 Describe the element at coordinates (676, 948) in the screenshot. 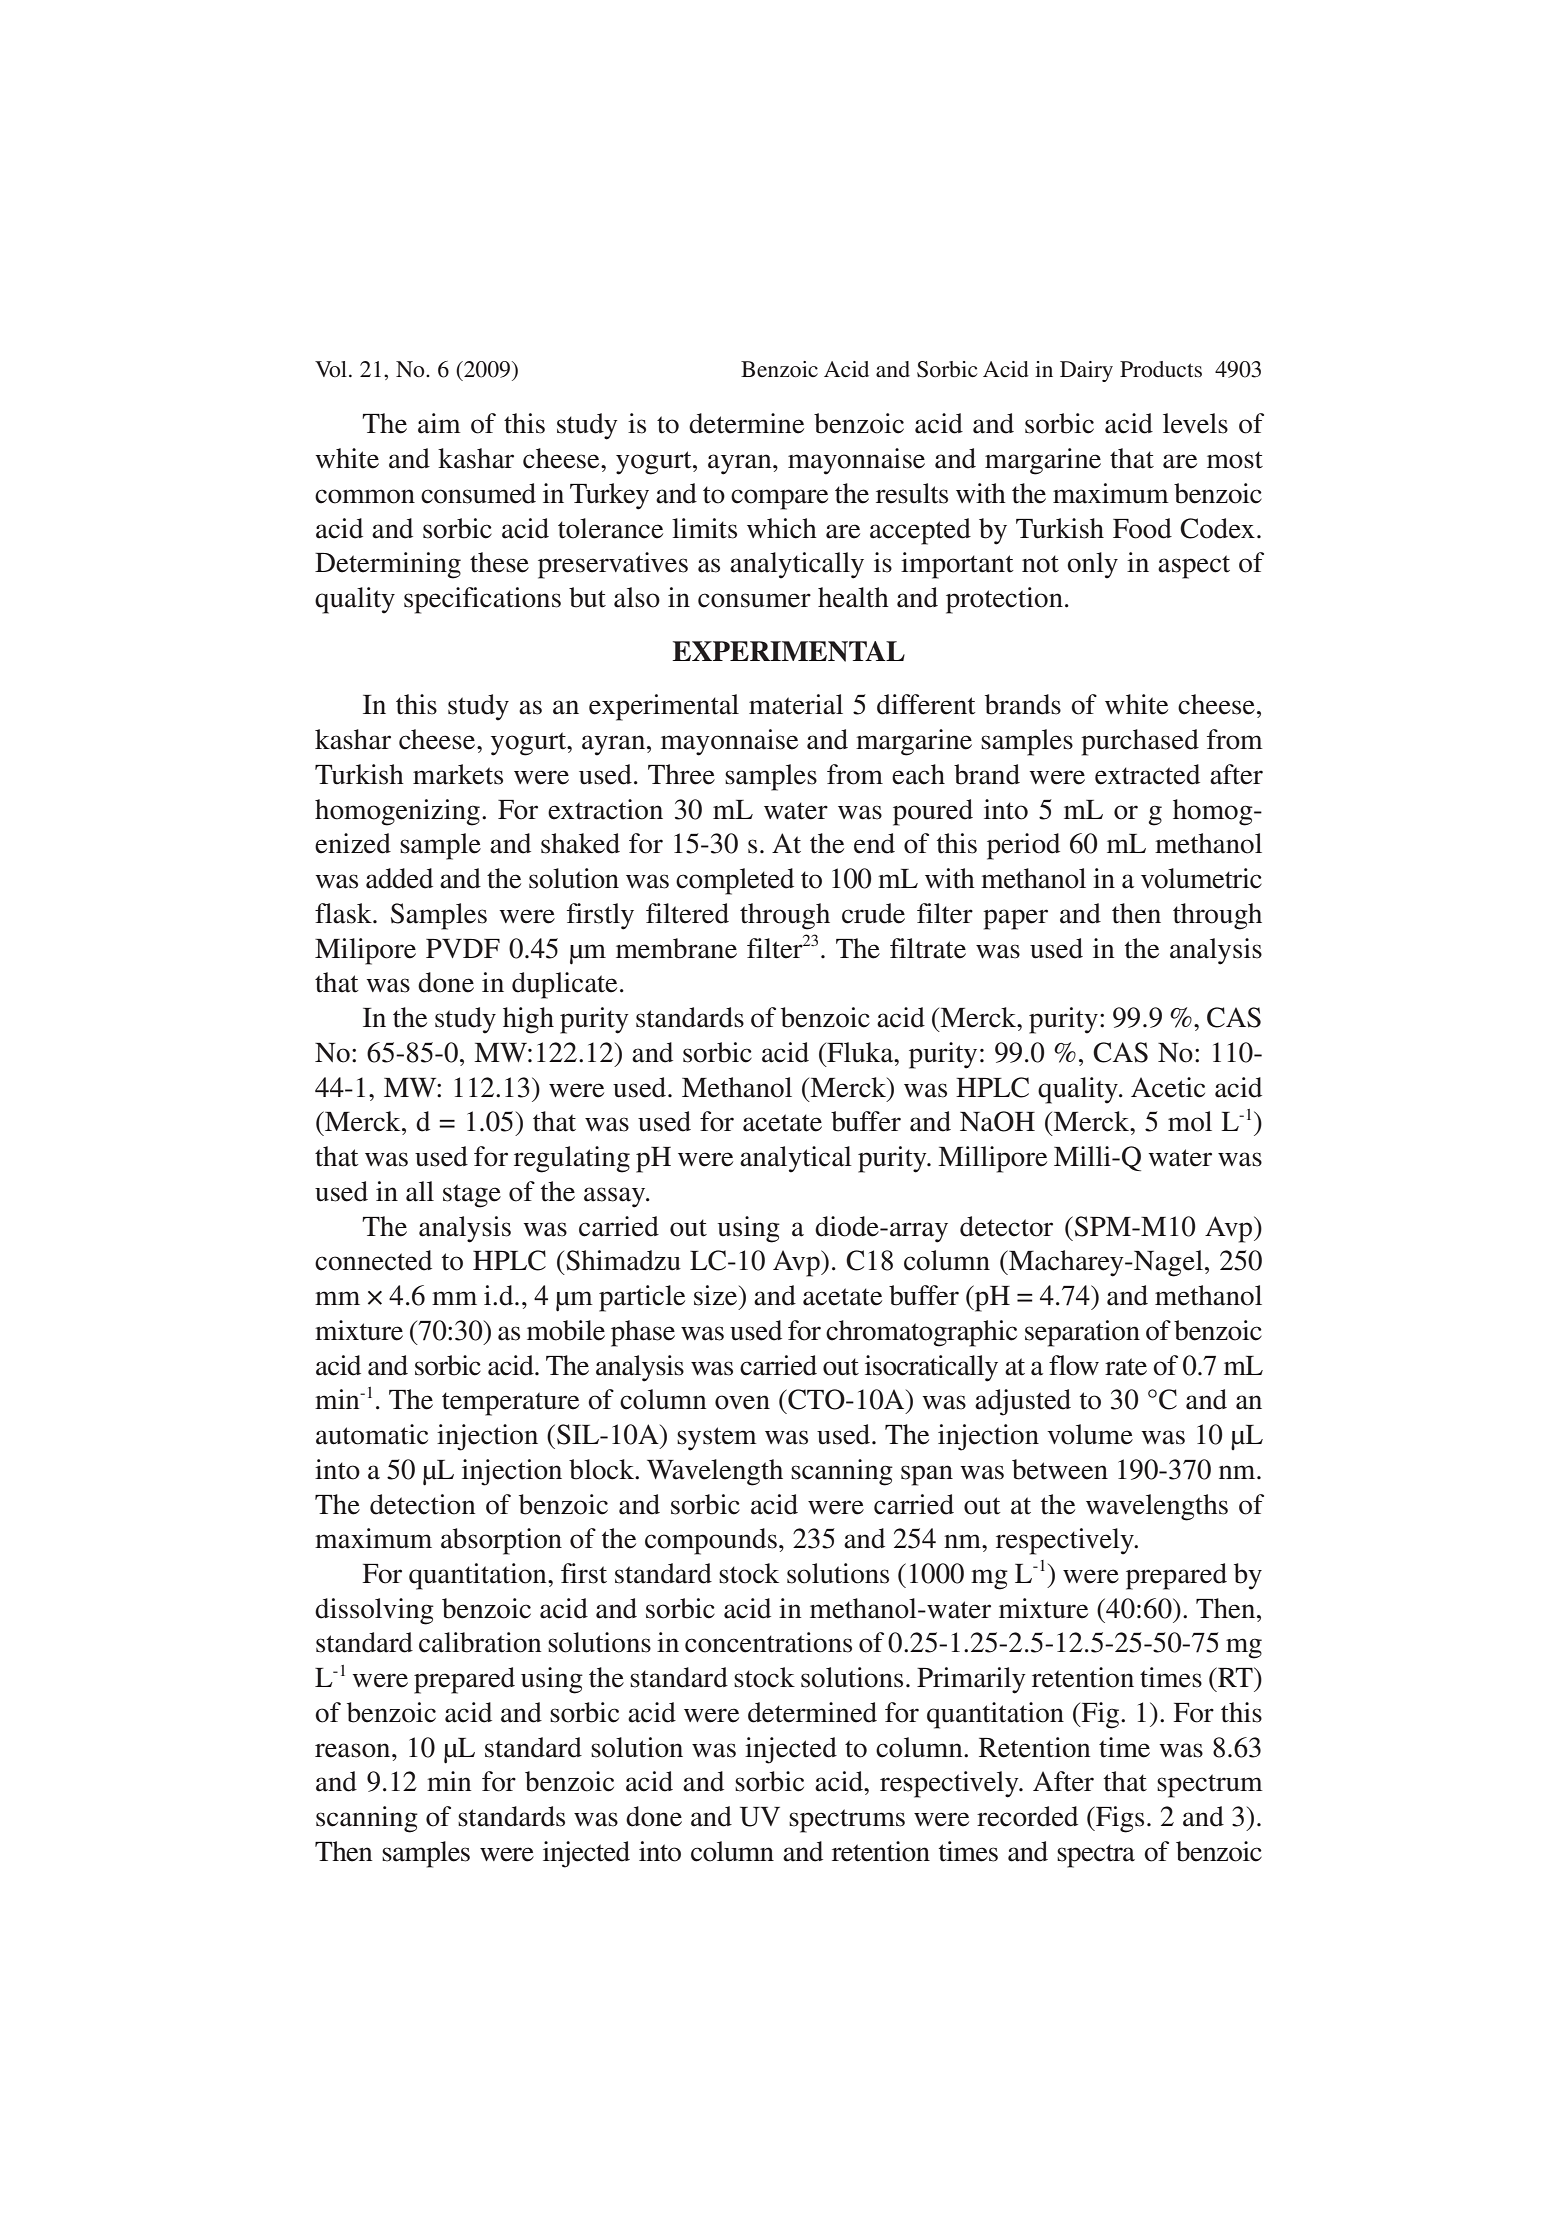

I see `membrane` at that location.
